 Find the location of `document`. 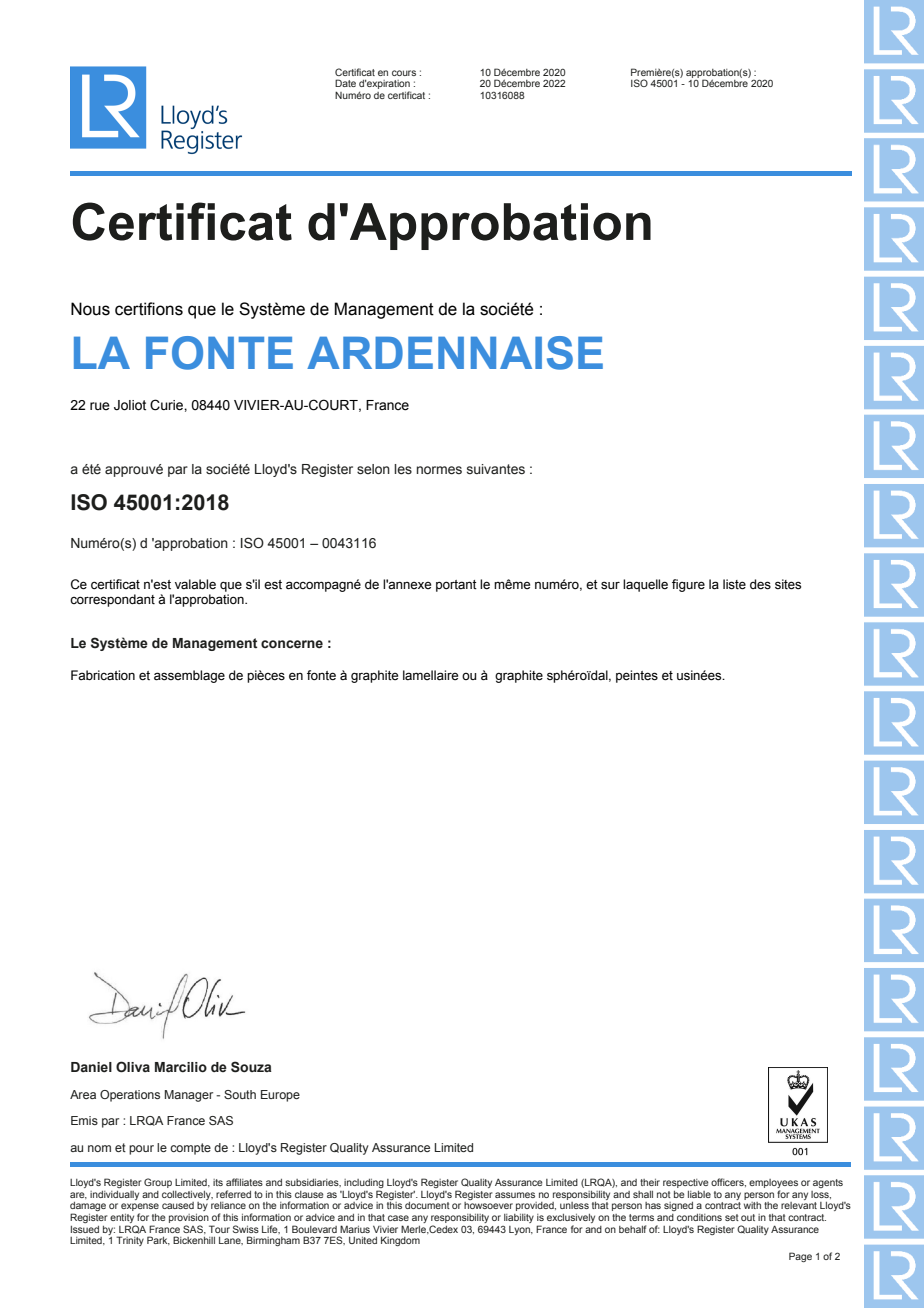

document is located at coordinates (427, 1205).
